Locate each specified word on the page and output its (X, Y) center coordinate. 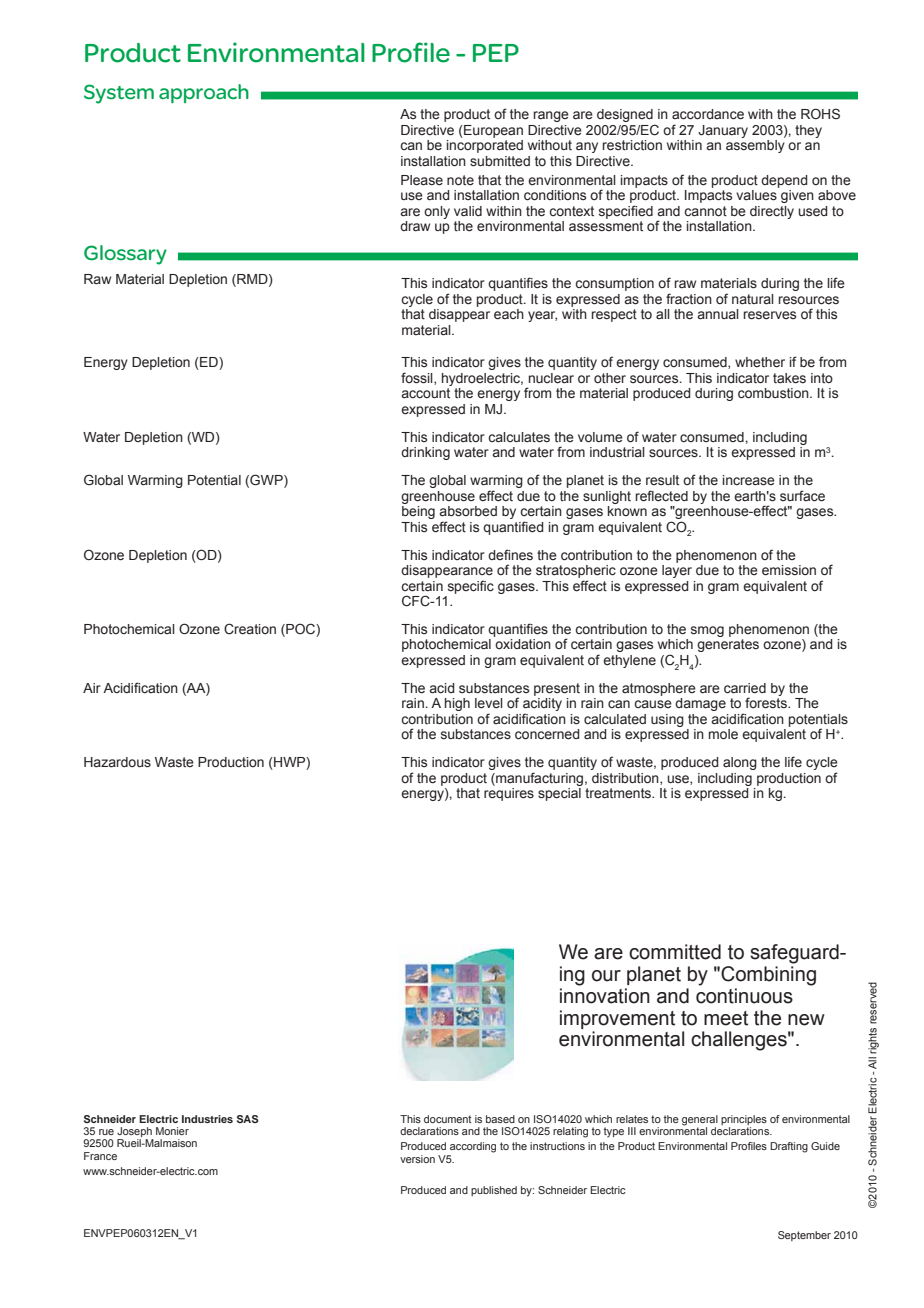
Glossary (125, 255)
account (425, 393)
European (492, 131)
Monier (172, 1131)
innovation (605, 996)
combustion (774, 393)
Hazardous (117, 762)
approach (204, 93)
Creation (250, 629)
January (723, 131)
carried (745, 688)
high (457, 704)
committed (675, 952)
